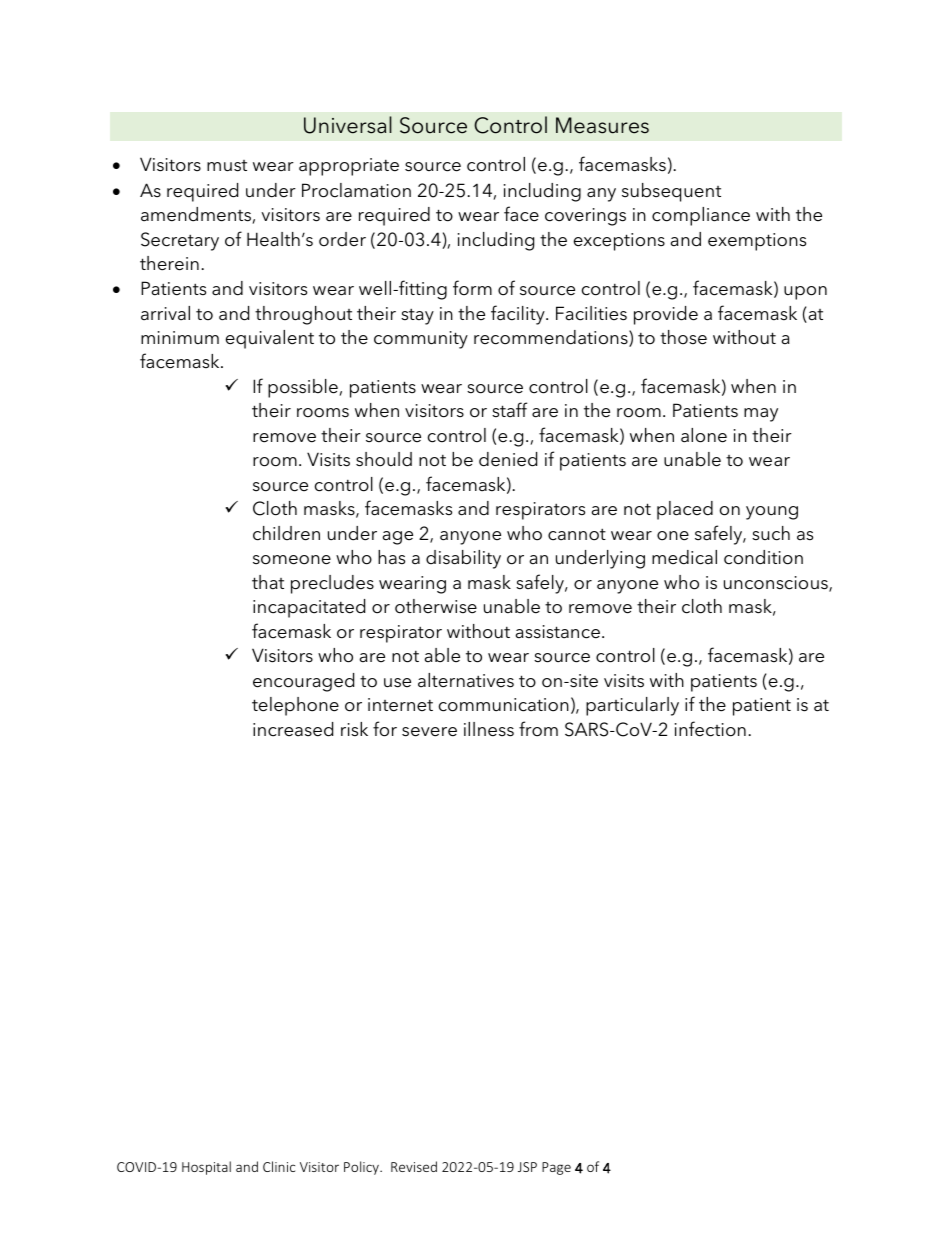 The width and height of the image is (952, 1233). I want to click on JSP, so click(527, 1167).
